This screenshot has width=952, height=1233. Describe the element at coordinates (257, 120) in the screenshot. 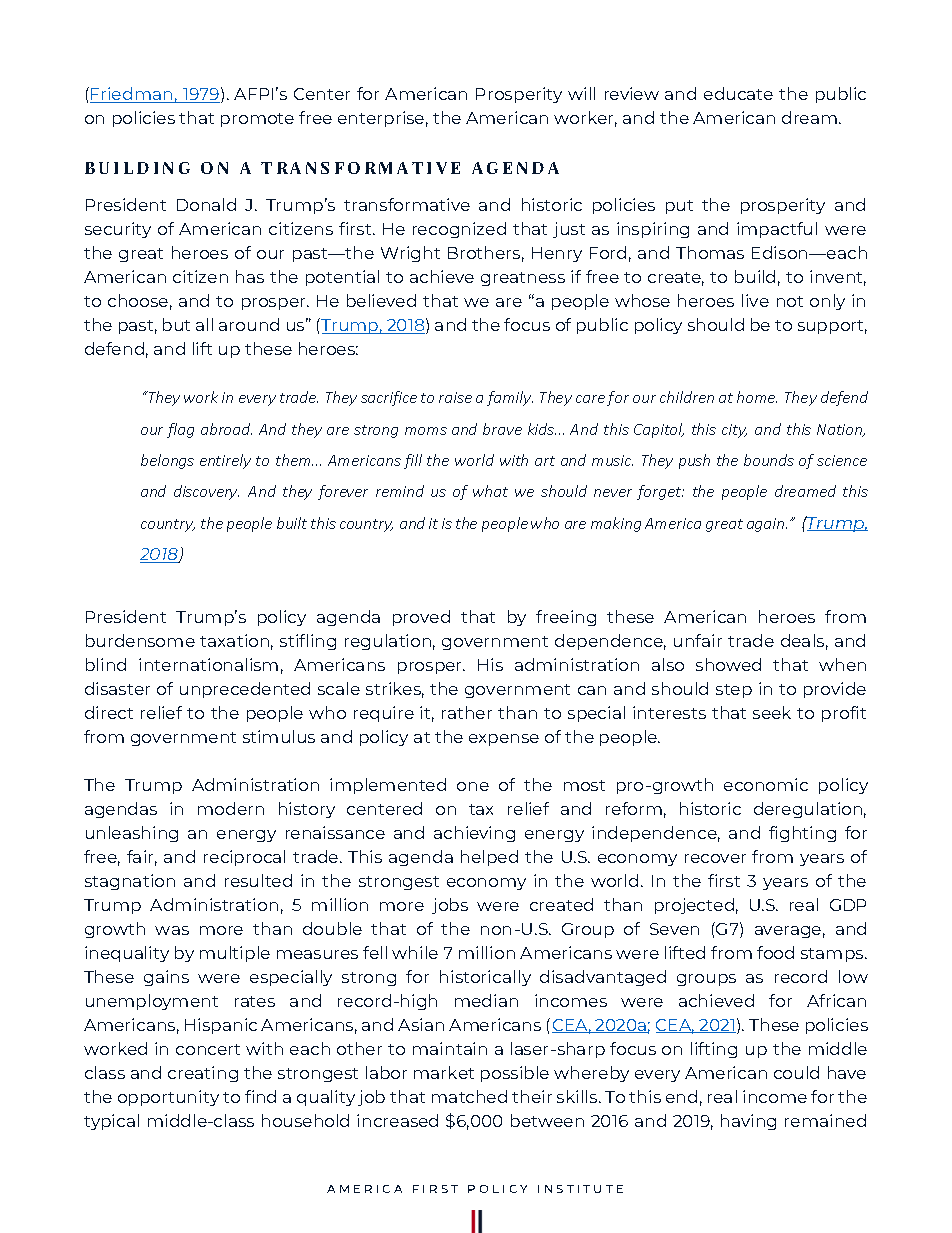

I see `promote` at that location.
